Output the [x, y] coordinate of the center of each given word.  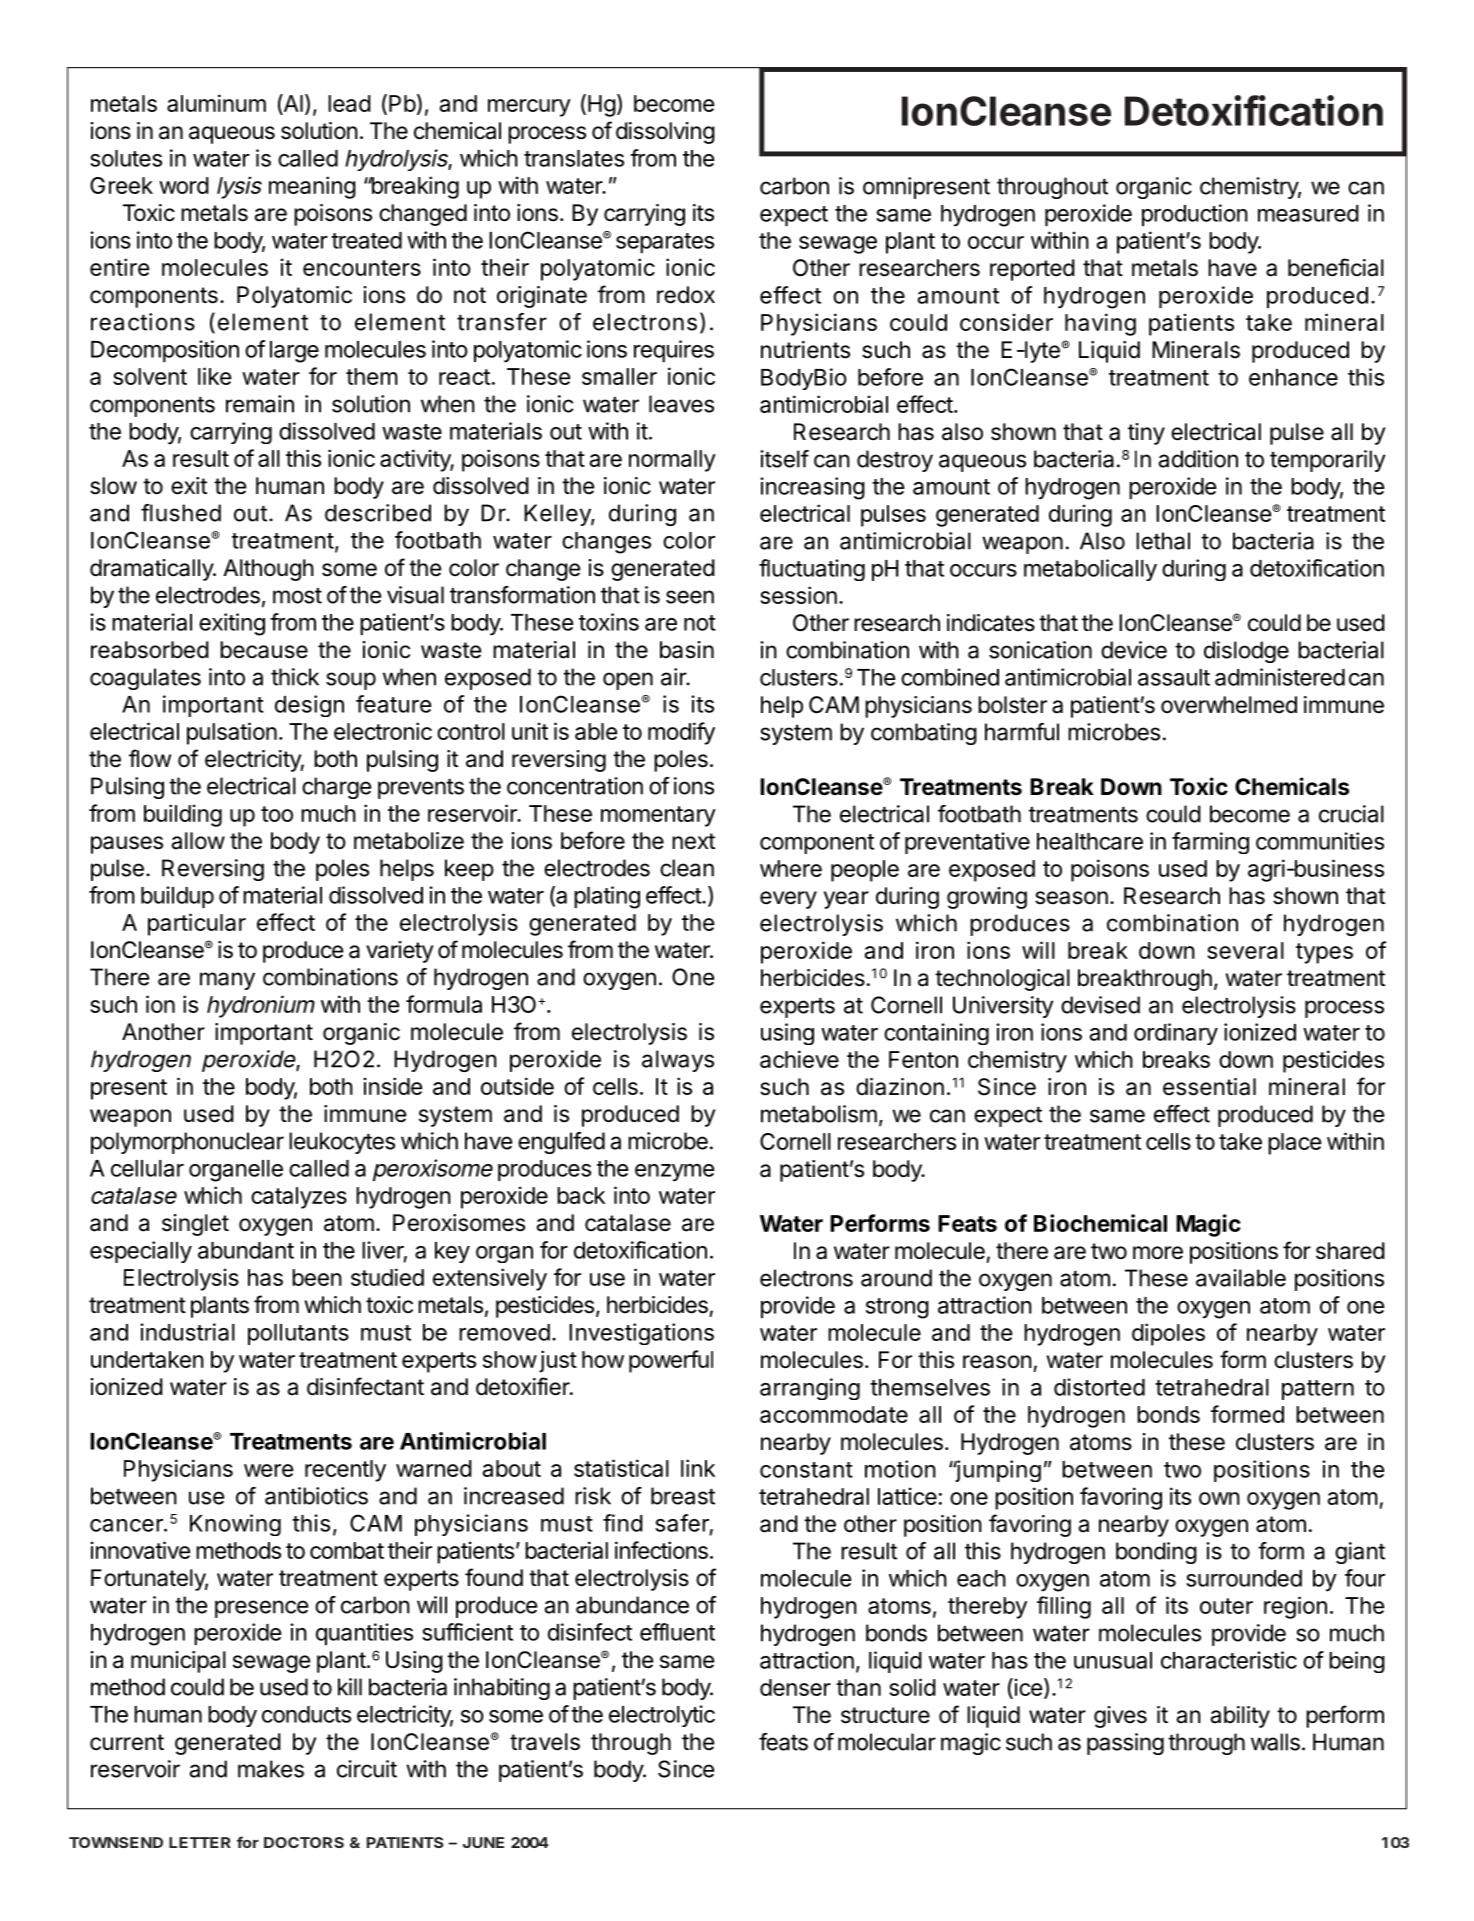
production [1195, 215]
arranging [810, 1389]
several [1245, 950]
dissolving [665, 133]
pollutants [298, 1334]
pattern [1318, 1390]
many [227, 981]
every [788, 900]
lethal [1163, 541]
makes [271, 1769]
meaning [312, 187]
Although [268, 570]
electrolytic [662, 1716]
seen [690, 597]
